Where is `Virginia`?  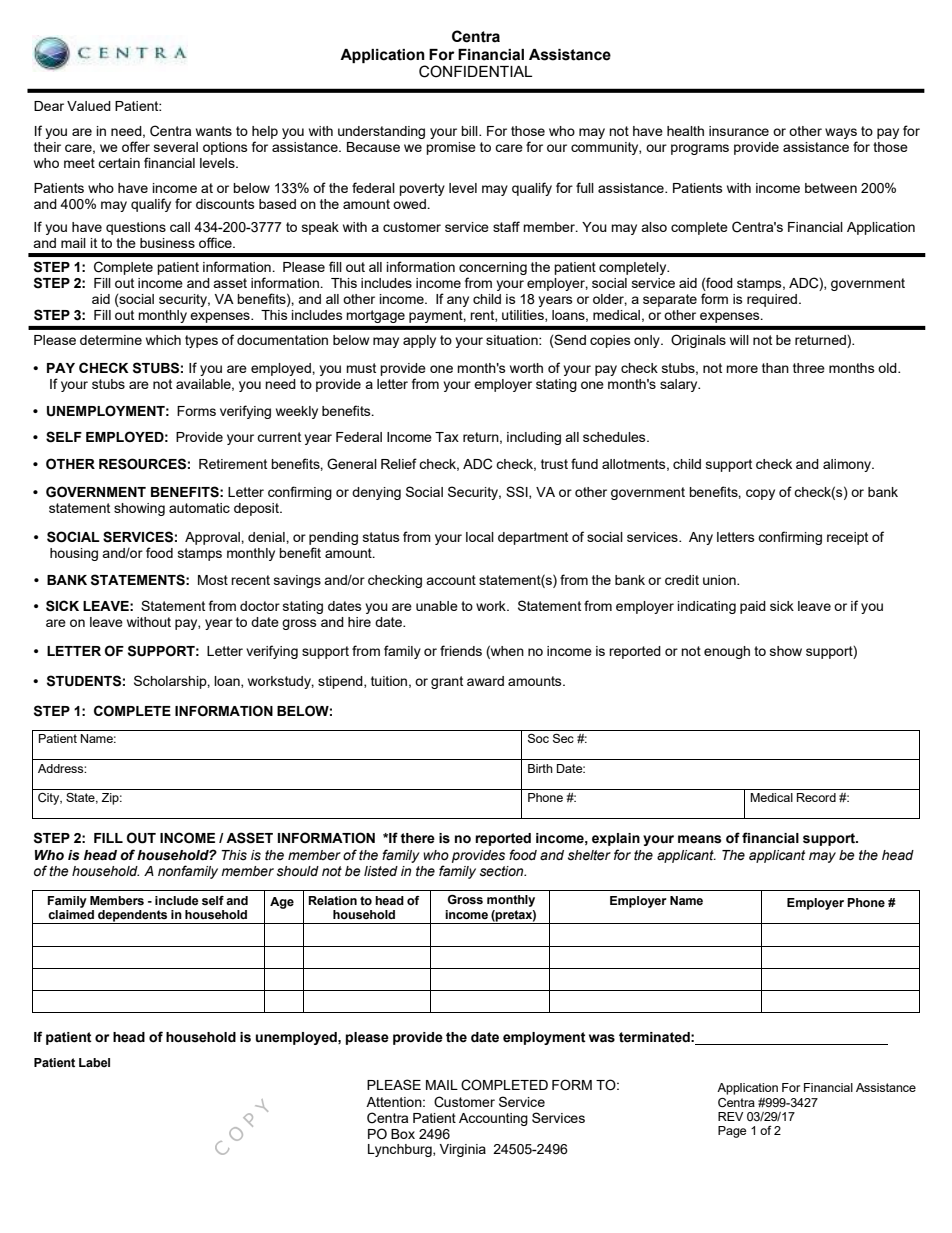
Virginia is located at coordinates (463, 1150).
